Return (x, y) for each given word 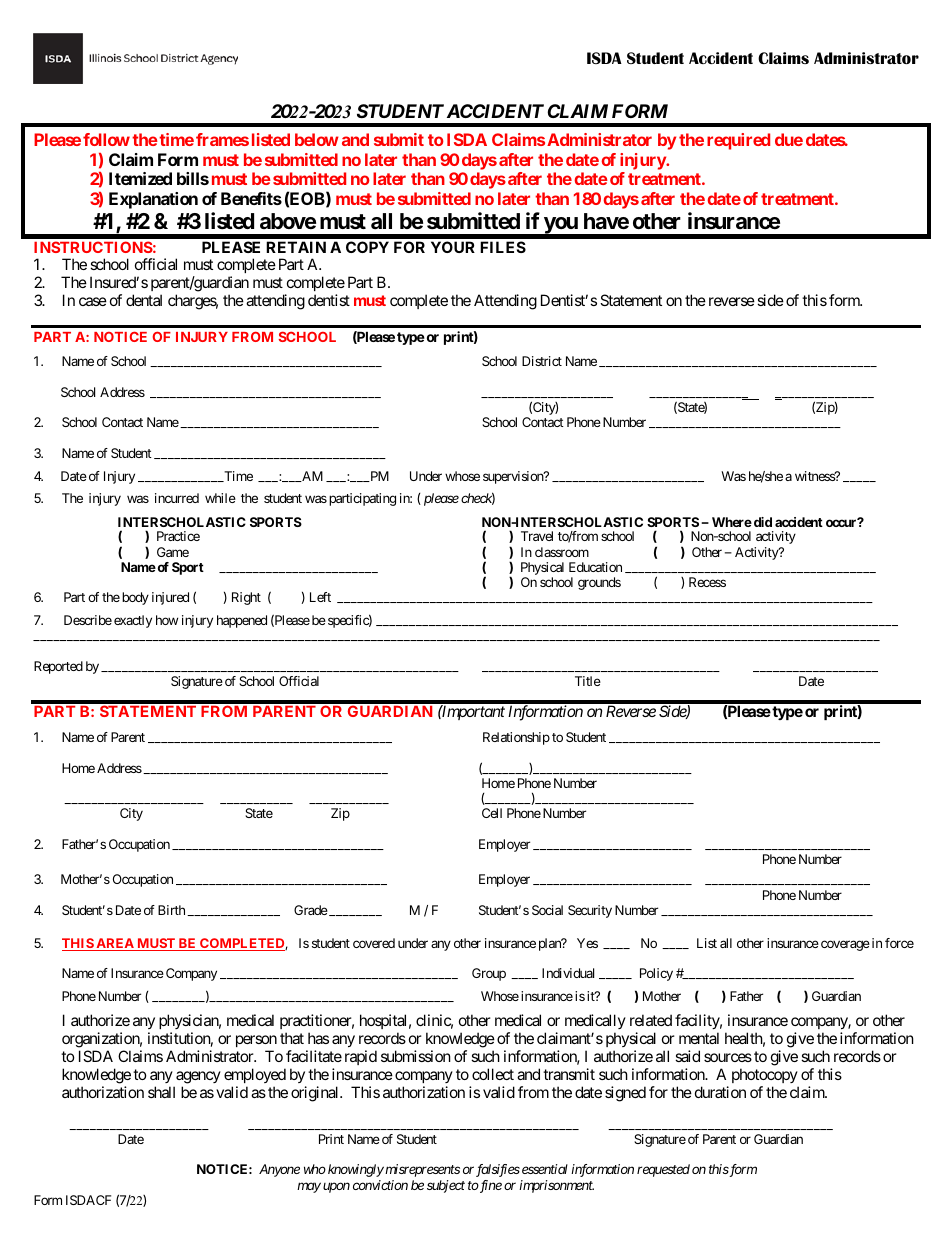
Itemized (140, 178)
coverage (845, 945)
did (761, 522)
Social (547, 910)
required (738, 141)
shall (161, 1092)
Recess (707, 582)
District (542, 361)
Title (588, 681)
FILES (503, 247)
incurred (177, 498)
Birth (171, 910)
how (167, 620)
